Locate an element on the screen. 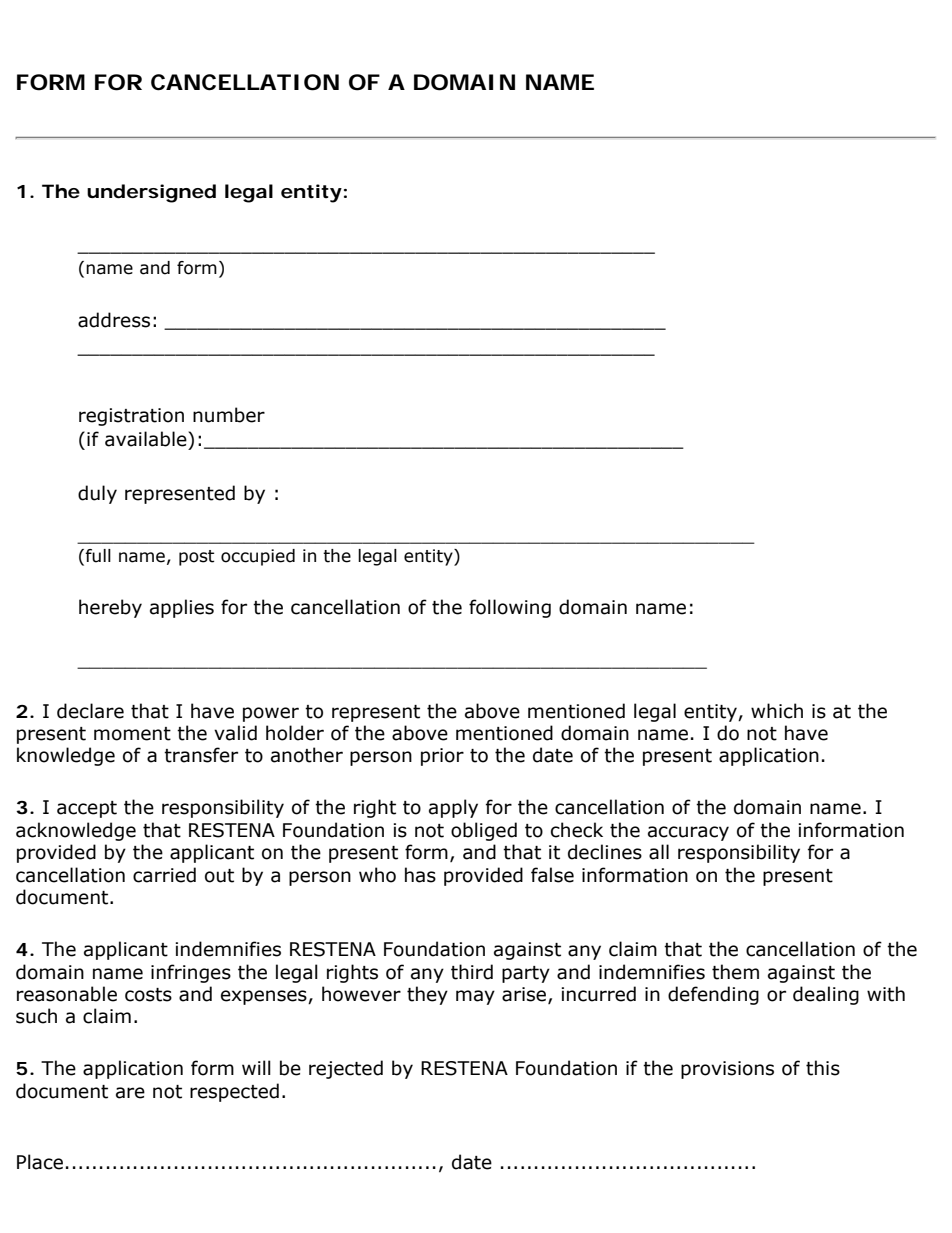 This screenshot has height=1233, width=952. following is located at coordinates (510, 608).
